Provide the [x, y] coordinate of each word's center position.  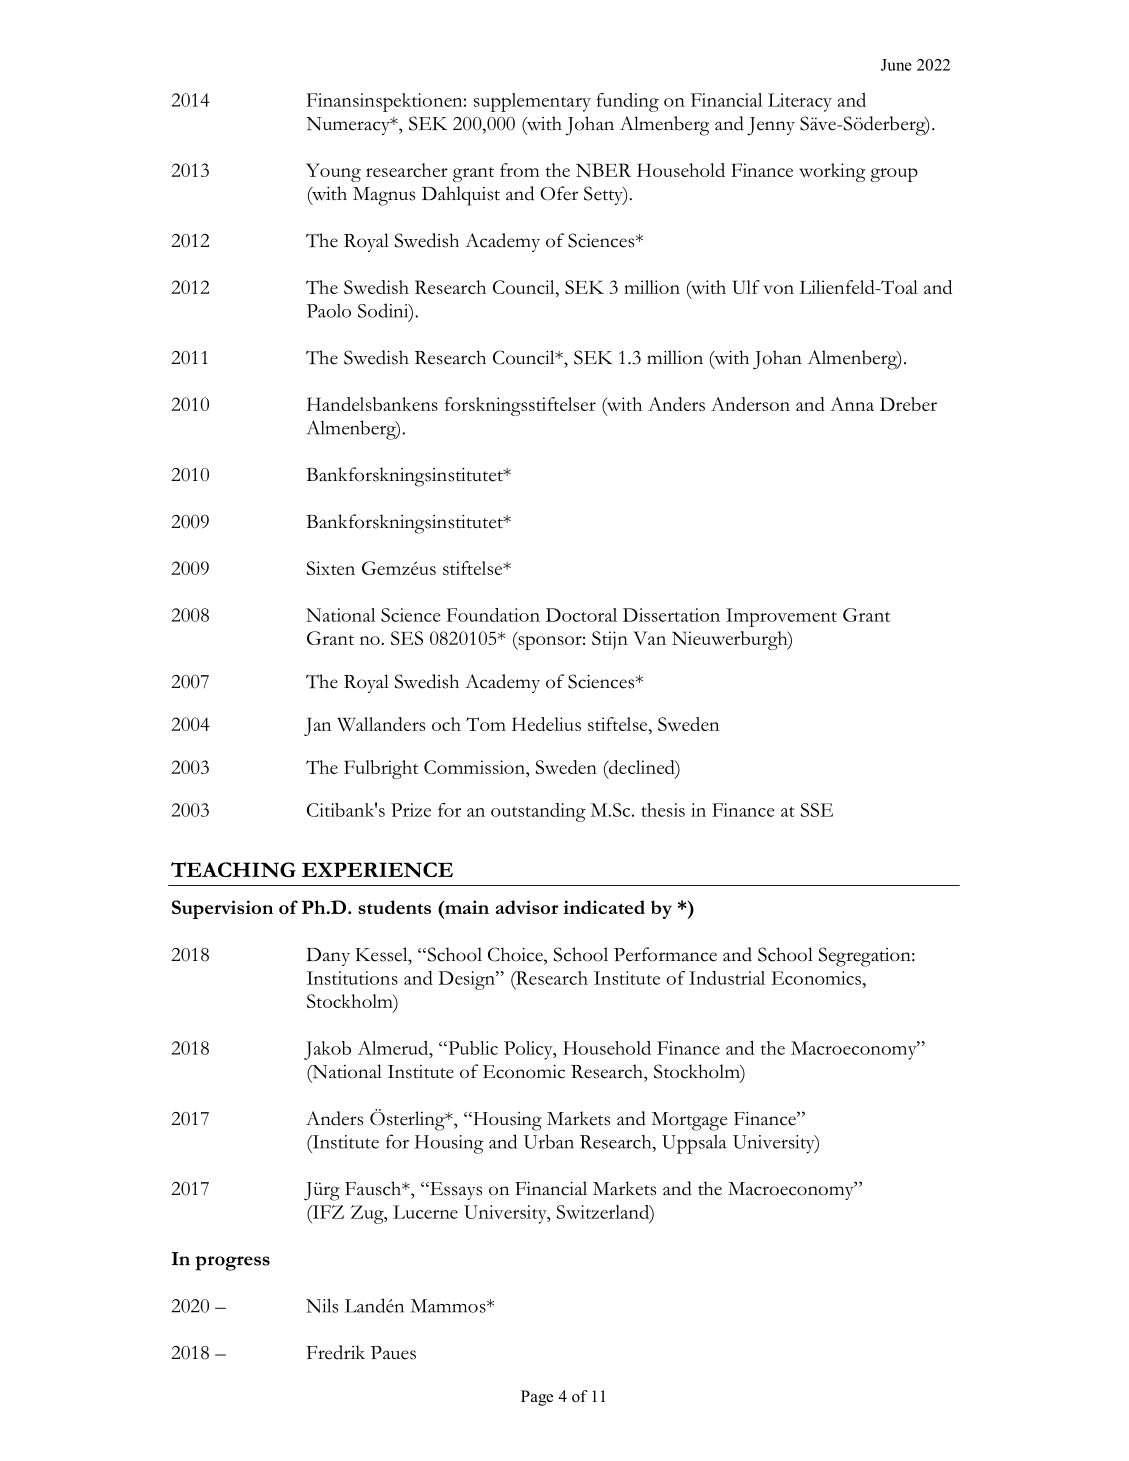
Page [537, 1398]
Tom [486, 724]
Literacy [800, 102]
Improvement [781, 617]
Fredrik [336, 1352]
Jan [317, 726]
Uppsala [694, 1144]
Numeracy [349, 126]
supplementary [532, 102]
